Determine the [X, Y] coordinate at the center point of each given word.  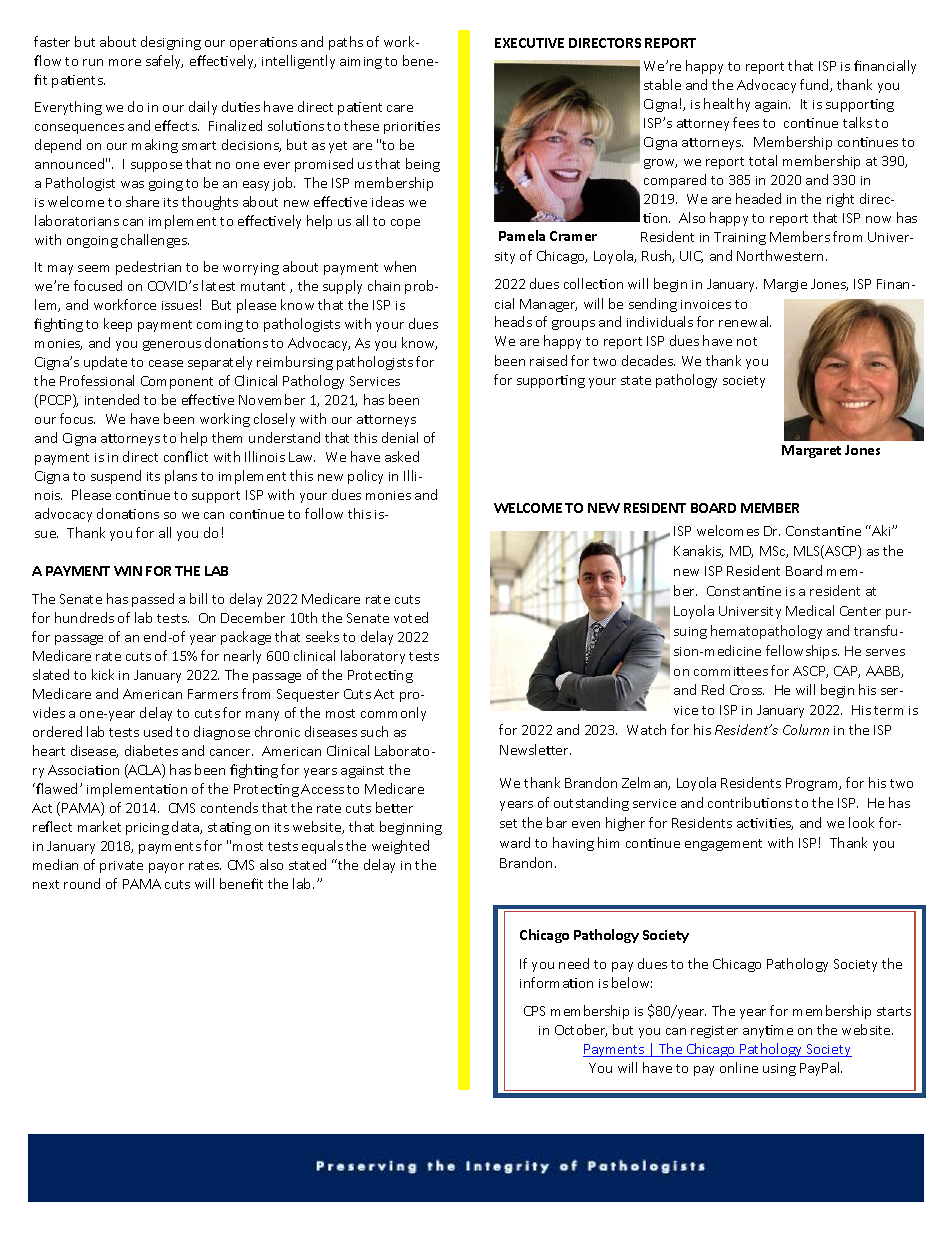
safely [164, 62]
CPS [534, 1011]
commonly [393, 714]
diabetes [151, 750]
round [82, 883]
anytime [768, 1031]
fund [815, 85]
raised [548, 360]
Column [806, 729]
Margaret [811, 451]
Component [177, 382]
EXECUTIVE [529, 43]
